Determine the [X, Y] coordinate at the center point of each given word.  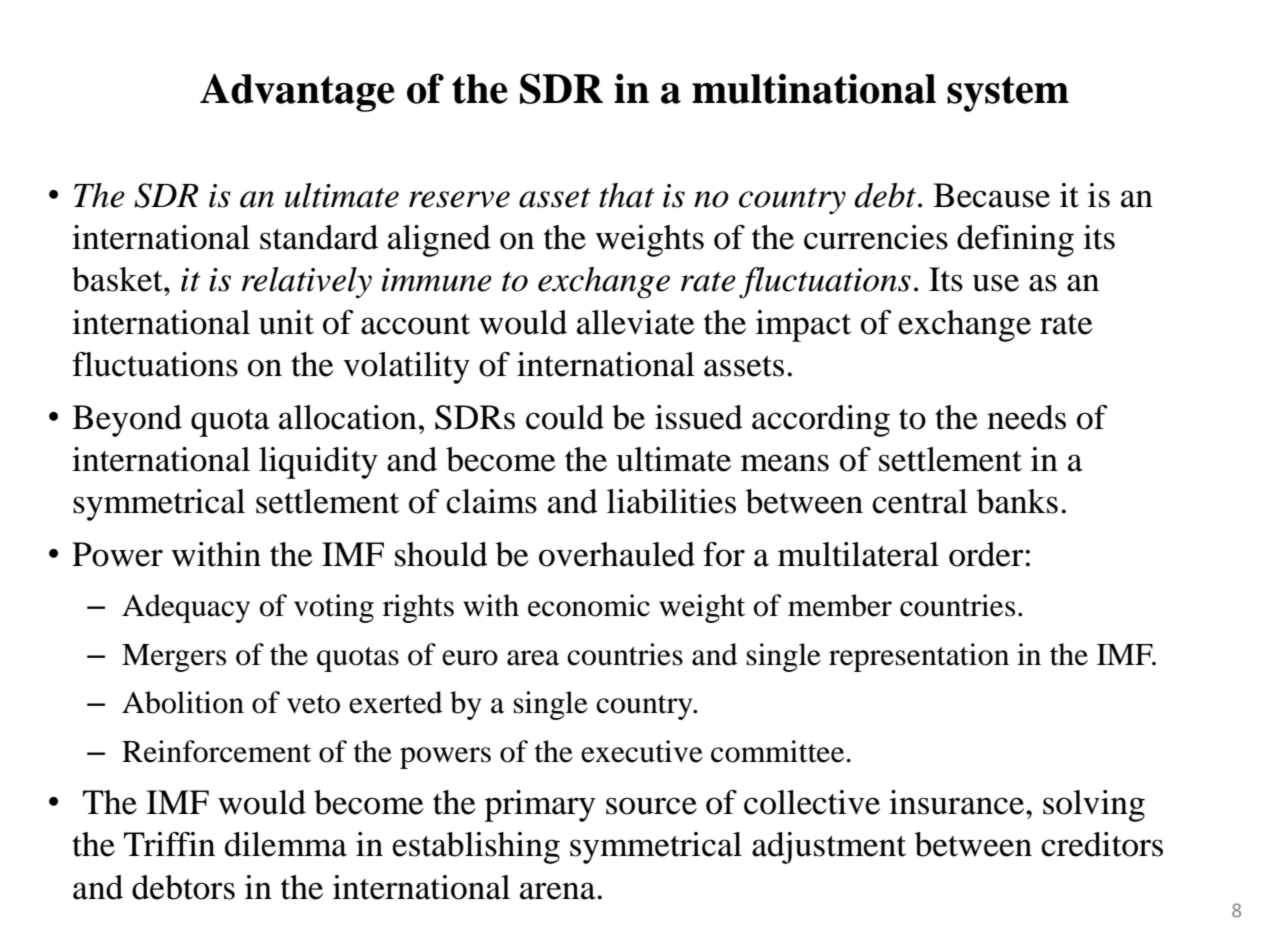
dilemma [286, 844]
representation [919, 657]
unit [286, 322]
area [533, 658]
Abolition [183, 702]
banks [1017, 501]
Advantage [297, 92]
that [626, 195]
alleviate [636, 322]
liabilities [671, 501]
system [1008, 94]
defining [1015, 241]
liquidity [318, 463]
